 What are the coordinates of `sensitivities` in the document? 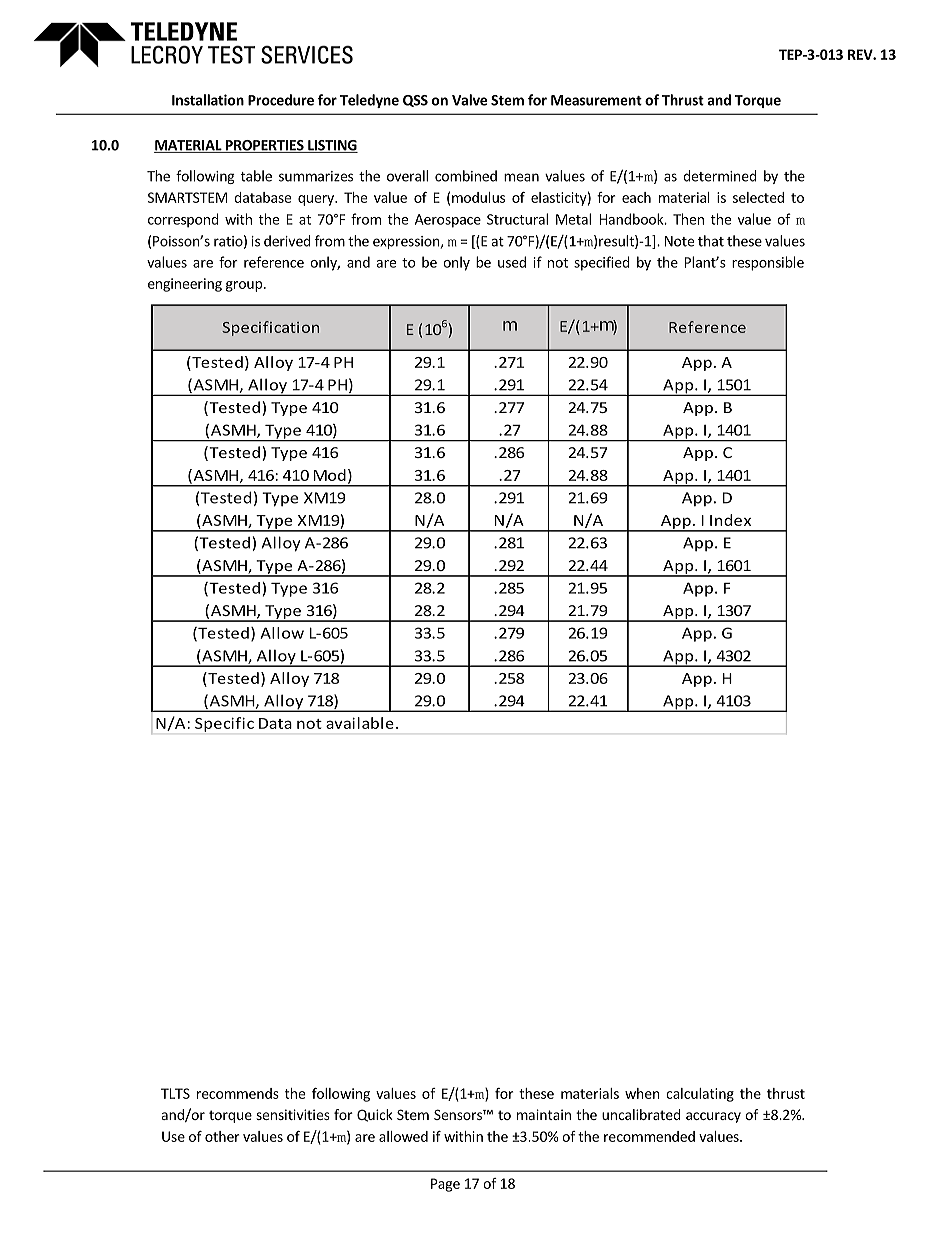 It's located at (293, 1114).
